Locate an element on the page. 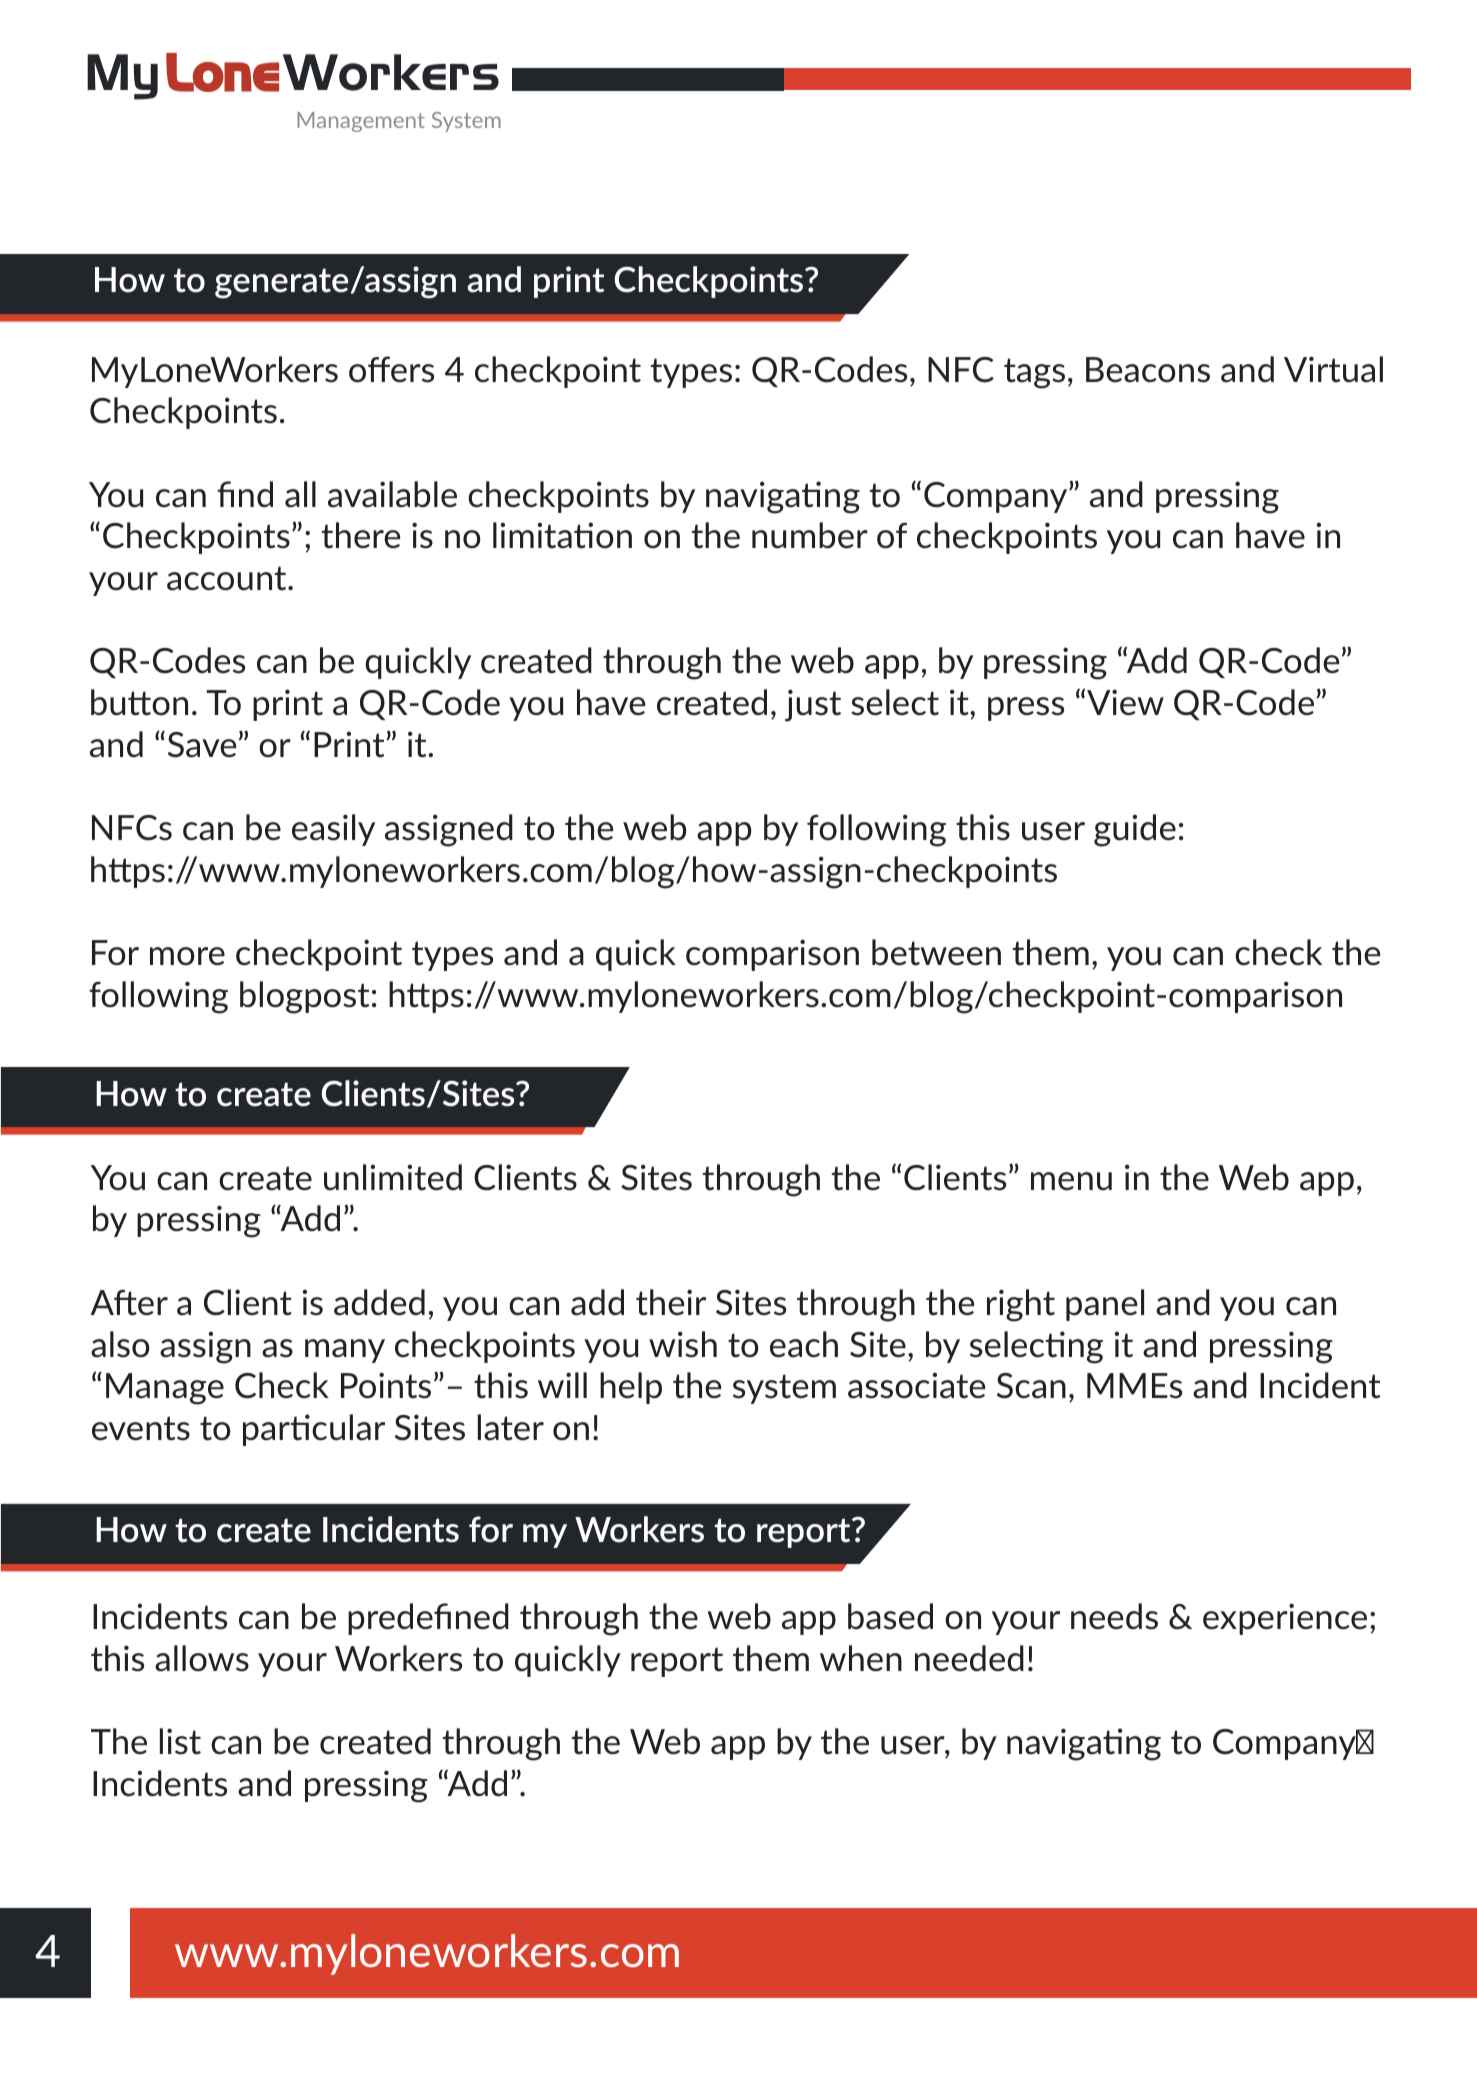 This page has height=2089, width=1477. Virtual is located at coordinates (1333, 369).
